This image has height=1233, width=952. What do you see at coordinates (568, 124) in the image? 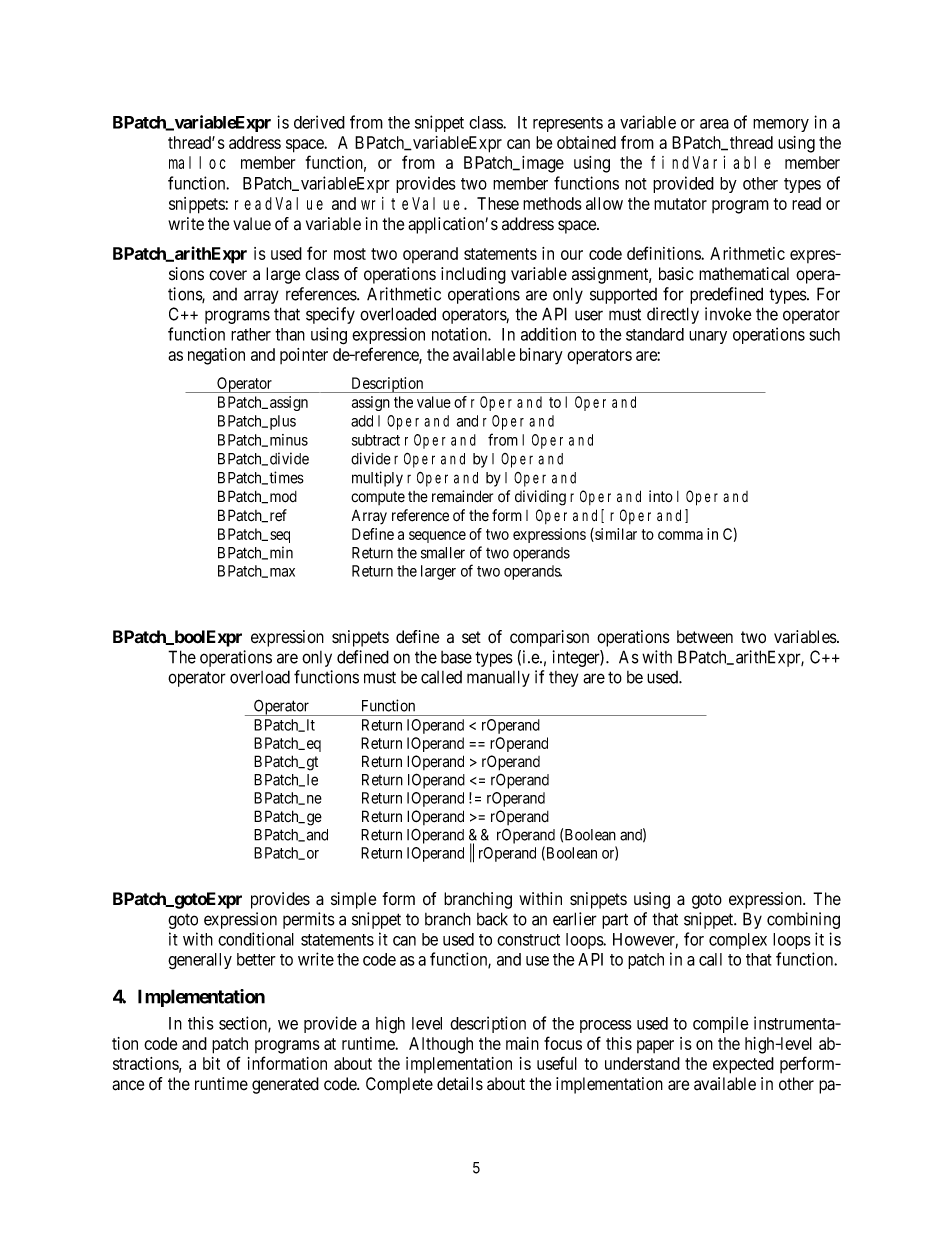
I see `represents` at bounding box center [568, 124].
